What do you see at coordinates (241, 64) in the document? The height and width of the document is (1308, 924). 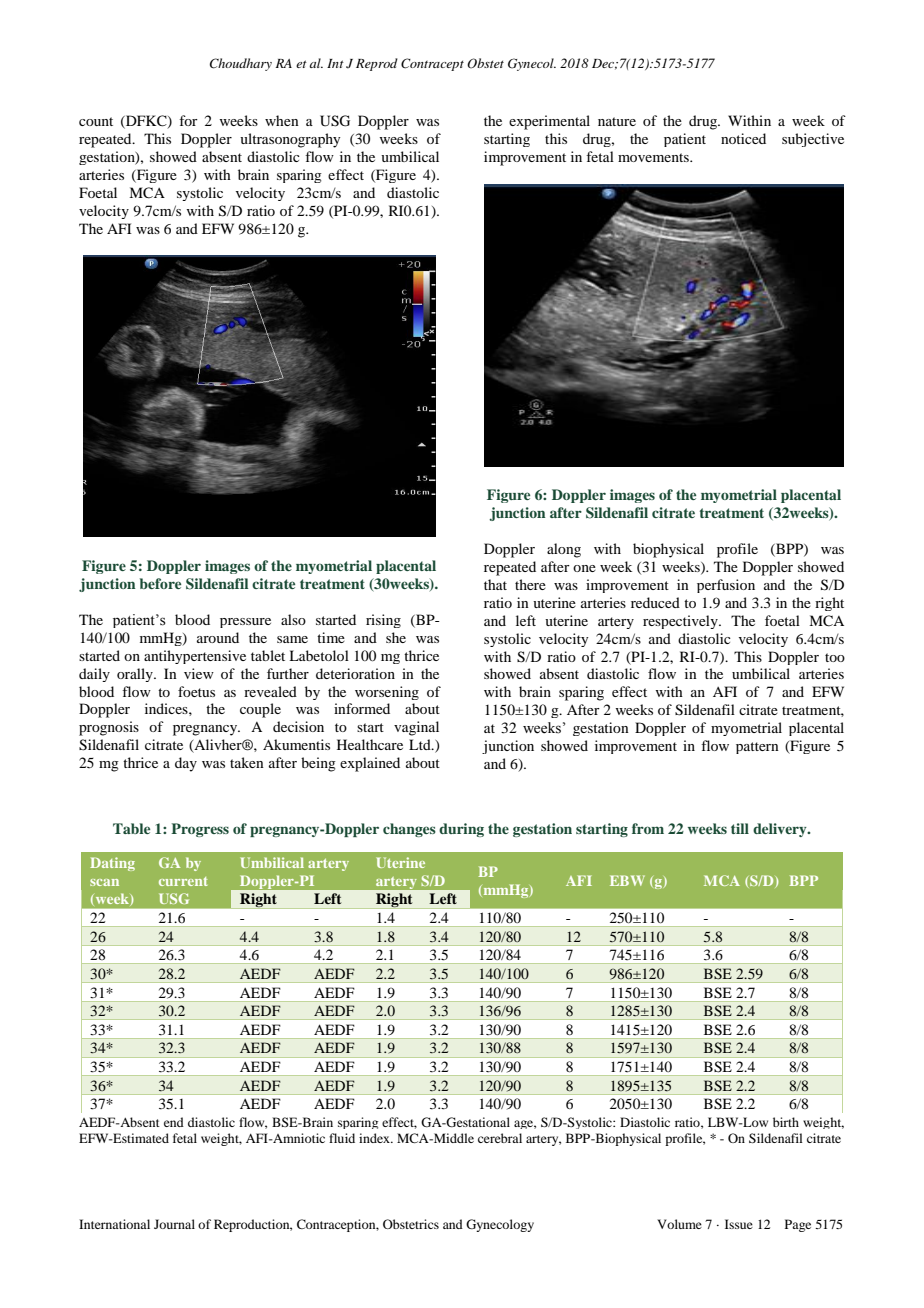 I see `Choudhary` at bounding box center [241, 64].
